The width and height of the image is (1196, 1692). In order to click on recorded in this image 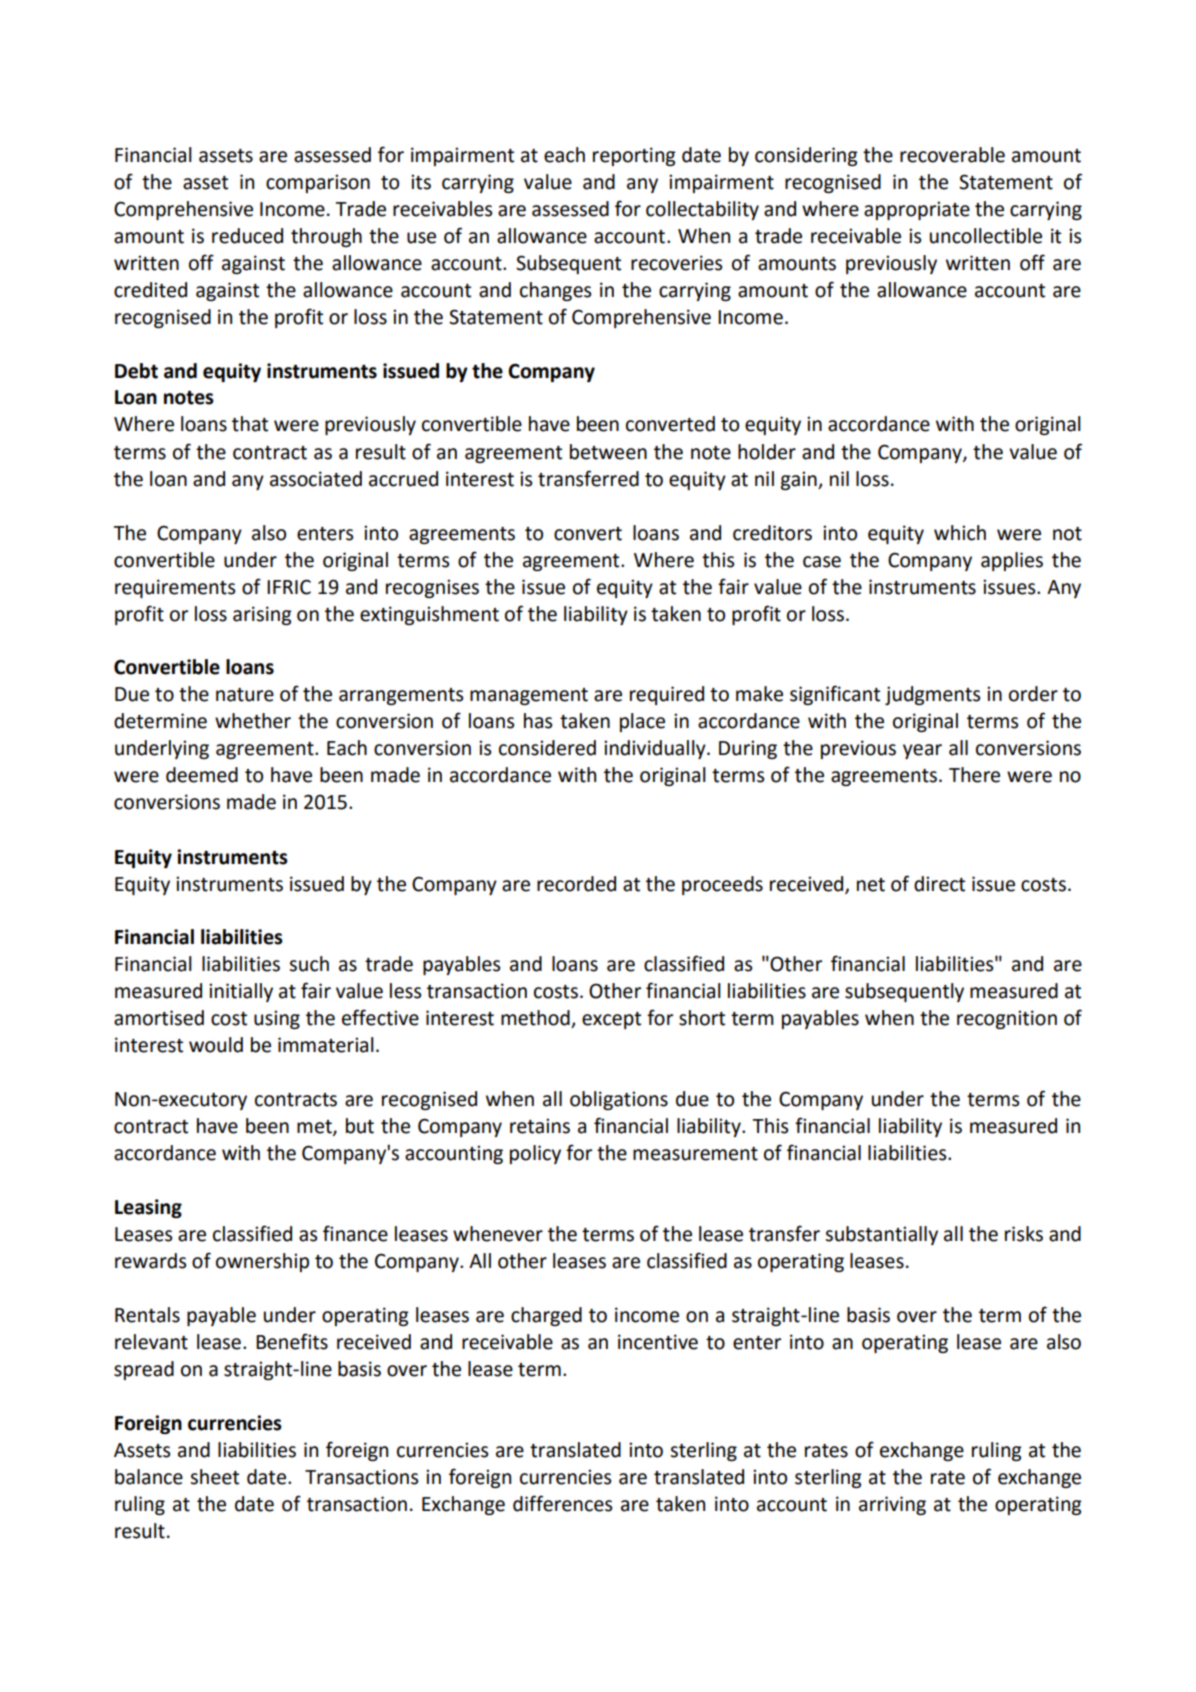, I will do `click(576, 884)`.
